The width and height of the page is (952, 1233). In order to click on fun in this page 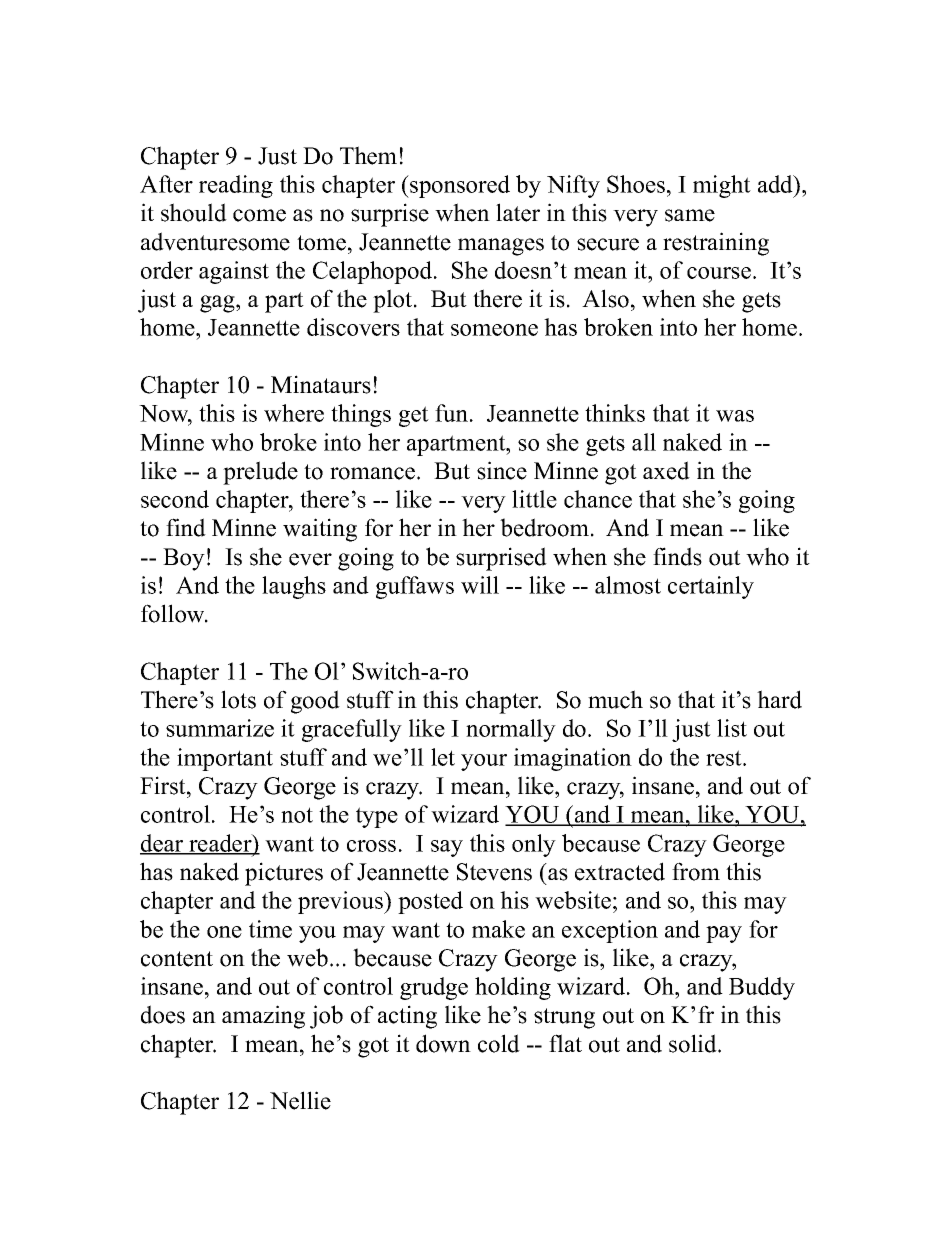, I will do `click(451, 413)`.
